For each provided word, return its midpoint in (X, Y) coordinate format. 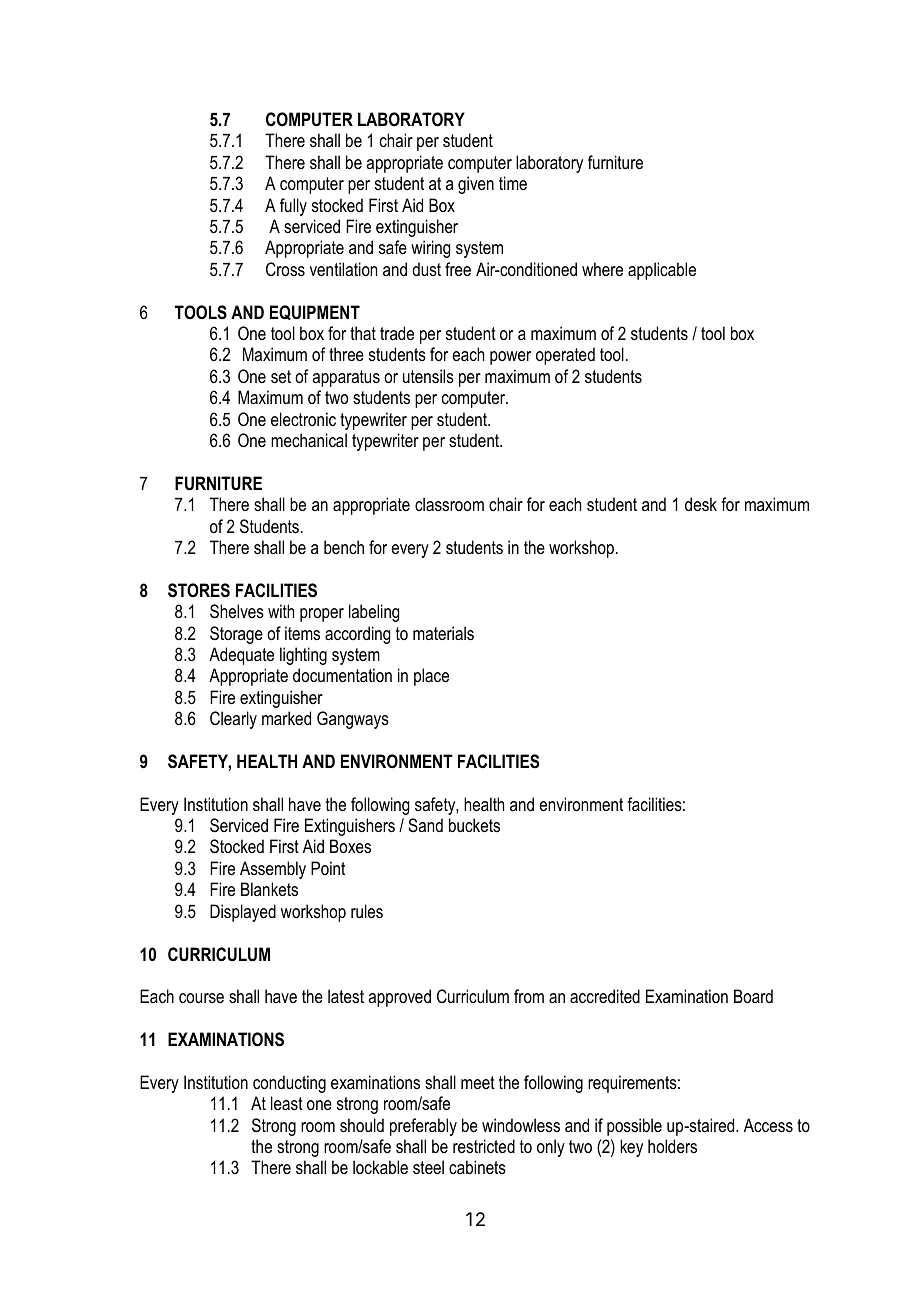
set (281, 377)
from (529, 996)
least (287, 1103)
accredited (605, 996)
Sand (425, 825)
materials (443, 633)
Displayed (243, 913)
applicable (662, 271)
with (281, 611)
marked (286, 718)
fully (293, 207)
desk (701, 504)
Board (753, 996)
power (510, 358)
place (431, 677)
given (476, 185)
